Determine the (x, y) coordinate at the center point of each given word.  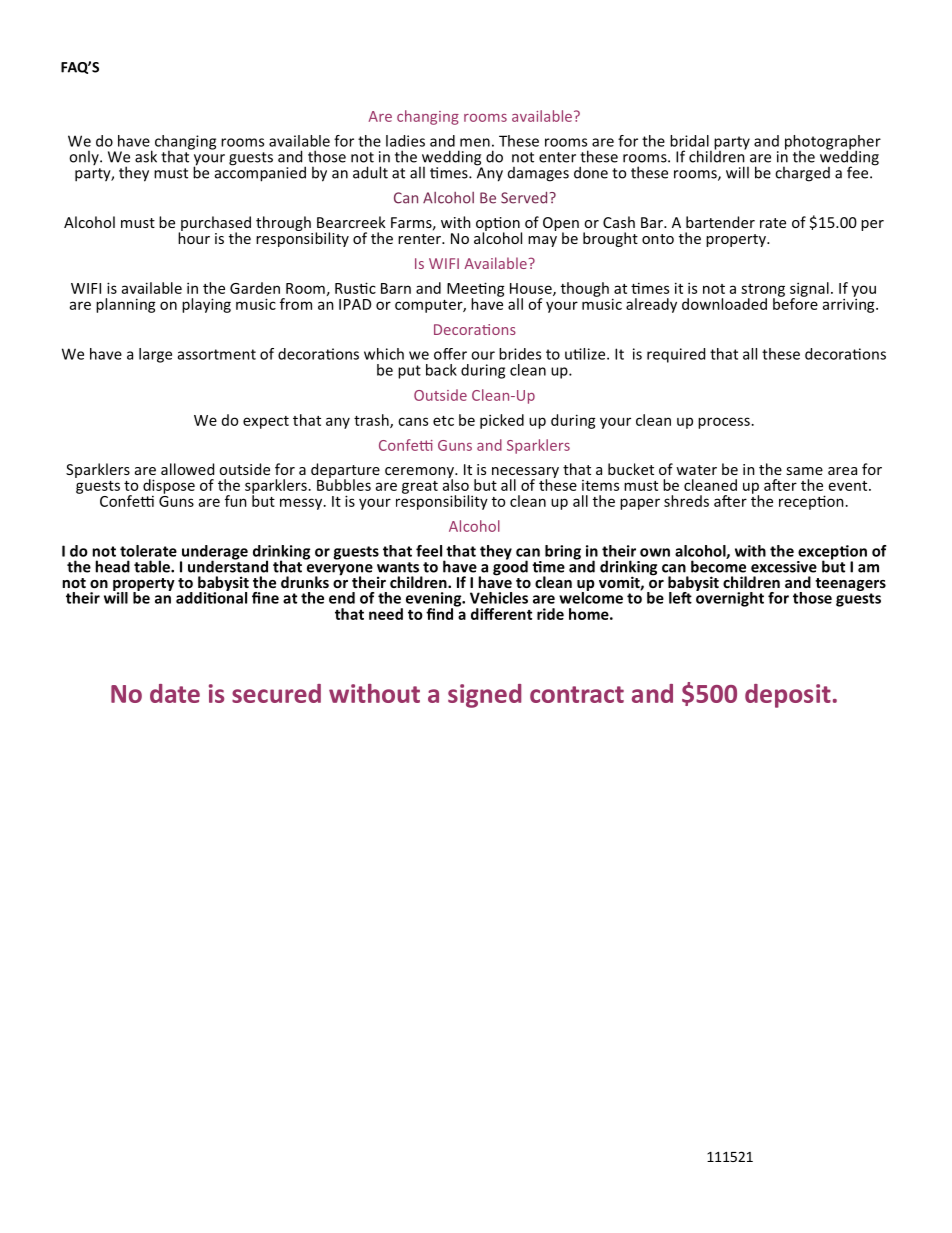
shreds (686, 501)
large (155, 355)
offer (450, 354)
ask (146, 156)
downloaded (724, 304)
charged (802, 174)
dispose (169, 486)
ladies (405, 141)
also (456, 483)
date (175, 693)
